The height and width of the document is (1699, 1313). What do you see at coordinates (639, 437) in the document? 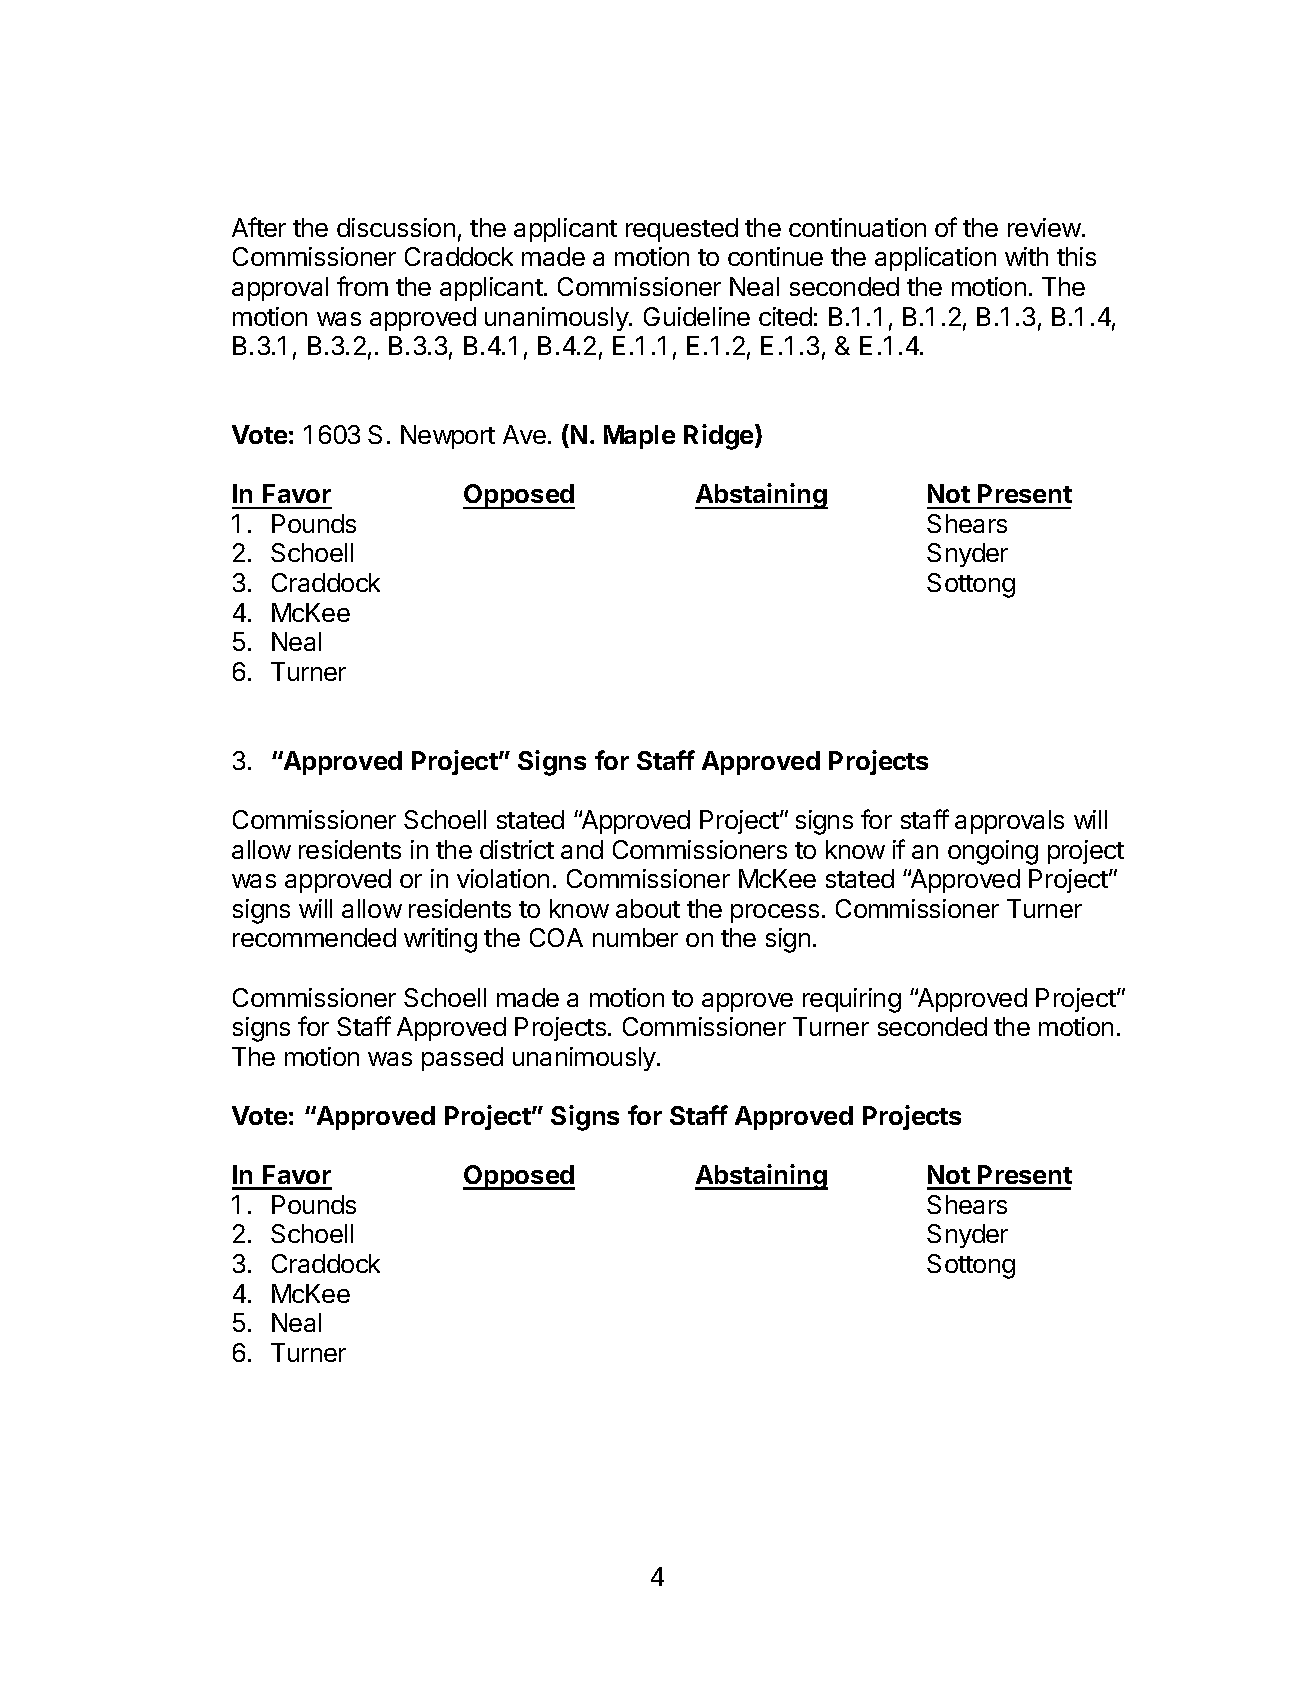
I see `Maple` at bounding box center [639, 437].
